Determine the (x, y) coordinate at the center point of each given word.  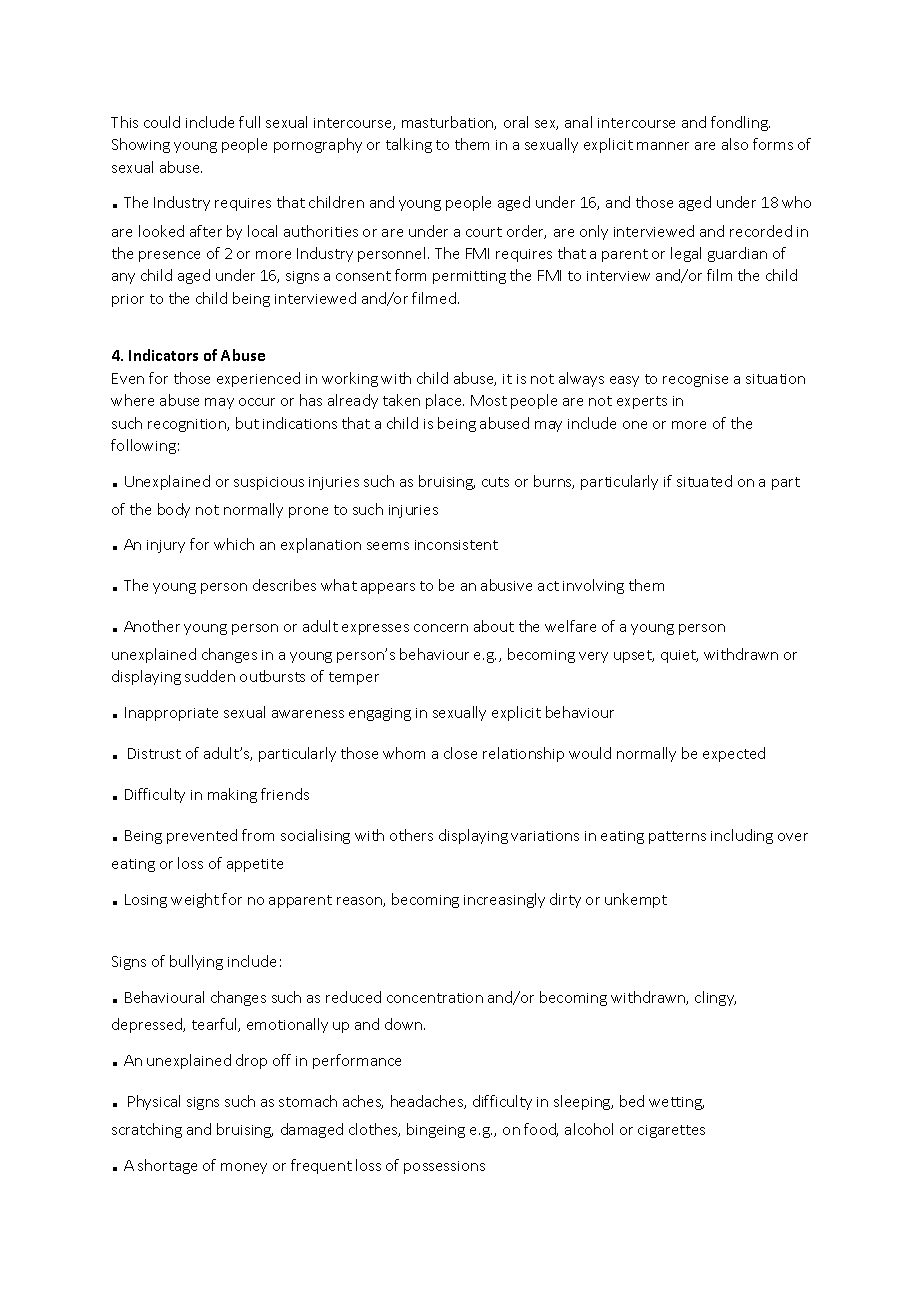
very (593, 657)
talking (409, 145)
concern (441, 628)
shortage (167, 1166)
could (162, 122)
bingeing (436, 1130)
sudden (210, 676)
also (735, 144)
